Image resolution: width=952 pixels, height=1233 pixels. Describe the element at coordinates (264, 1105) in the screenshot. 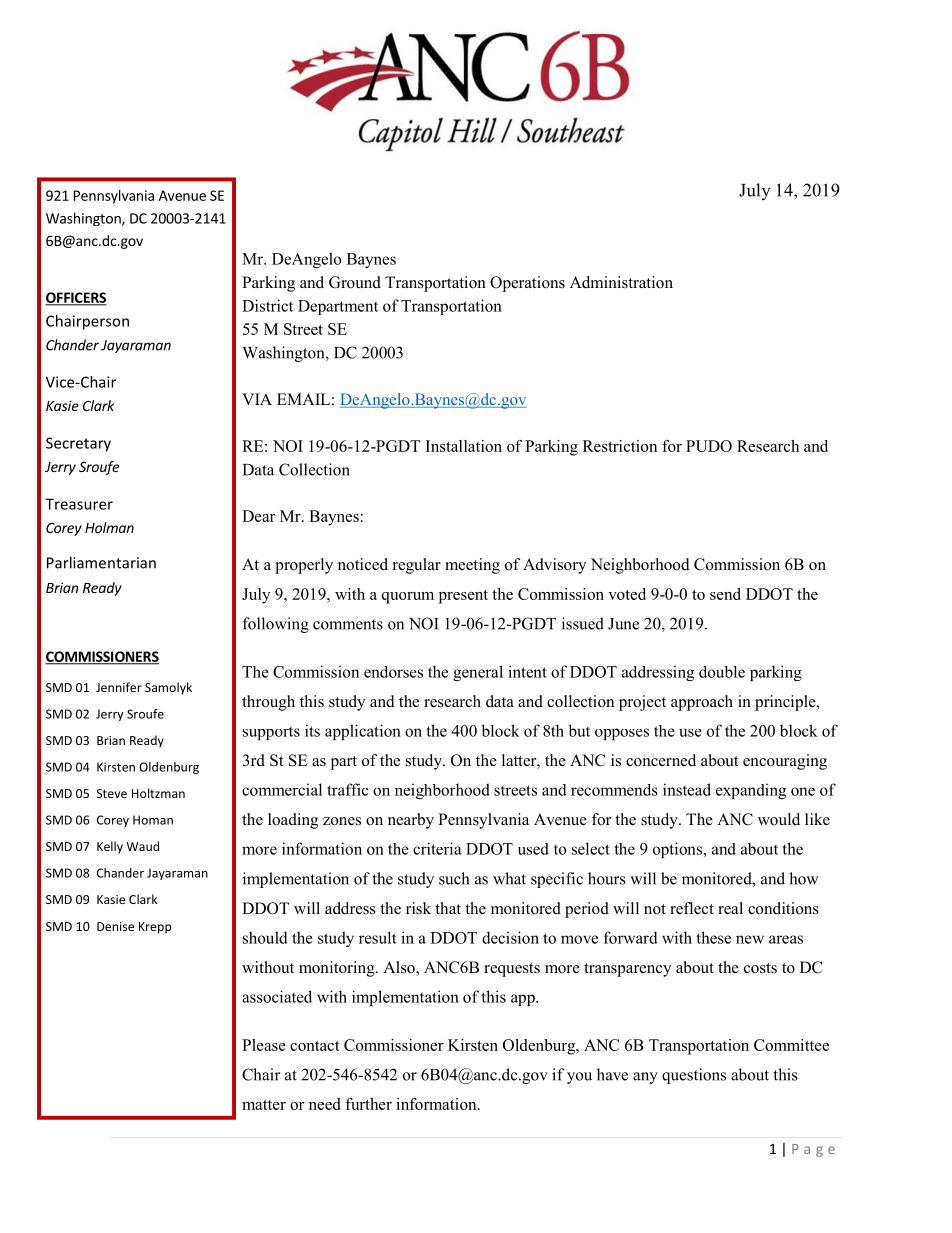

I see `matter` at that location.
